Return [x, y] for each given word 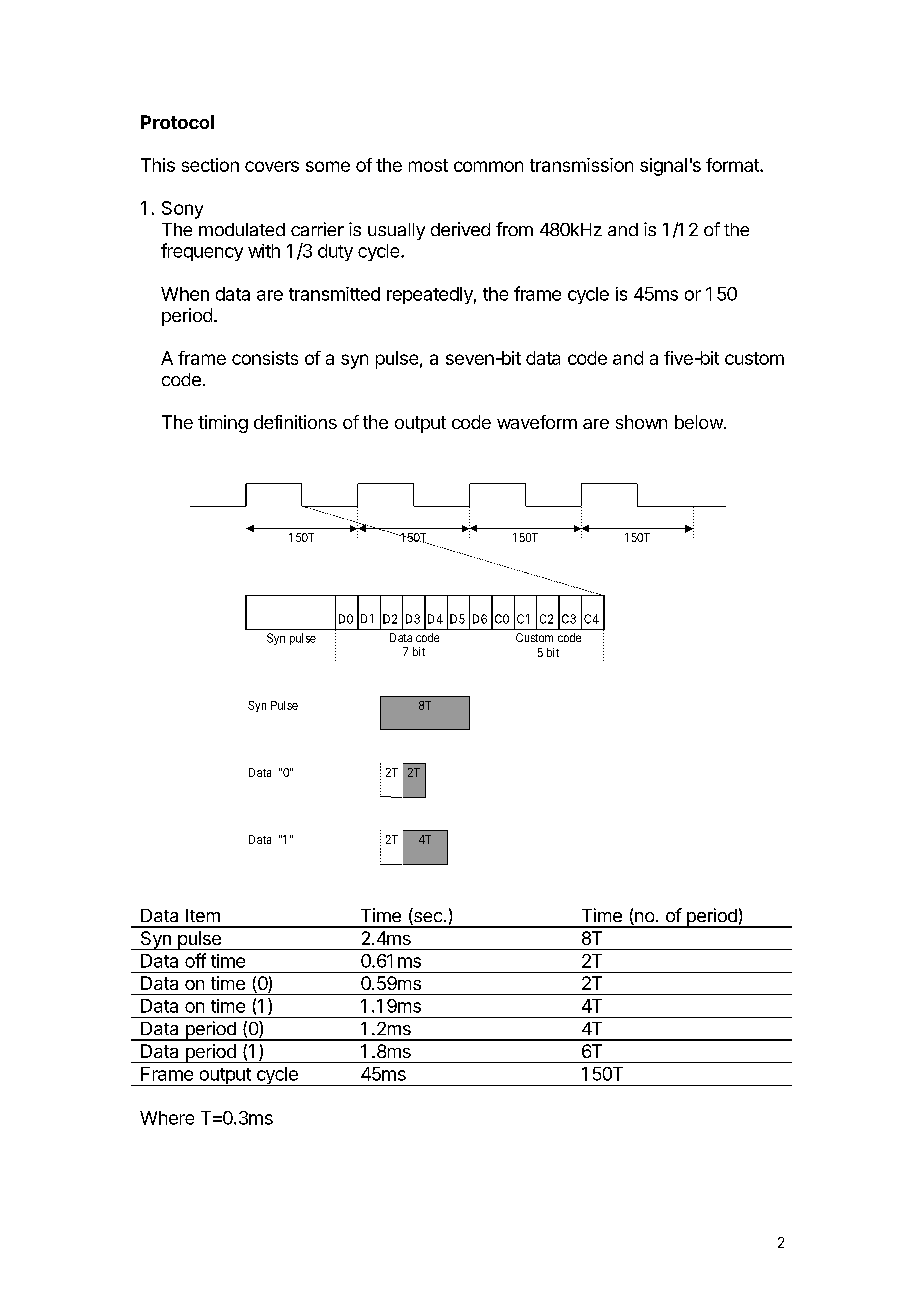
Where [167, 1118]
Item [203, 915]
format [733, 165]
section [210, 165]
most [428, 165]
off [195, 960]
